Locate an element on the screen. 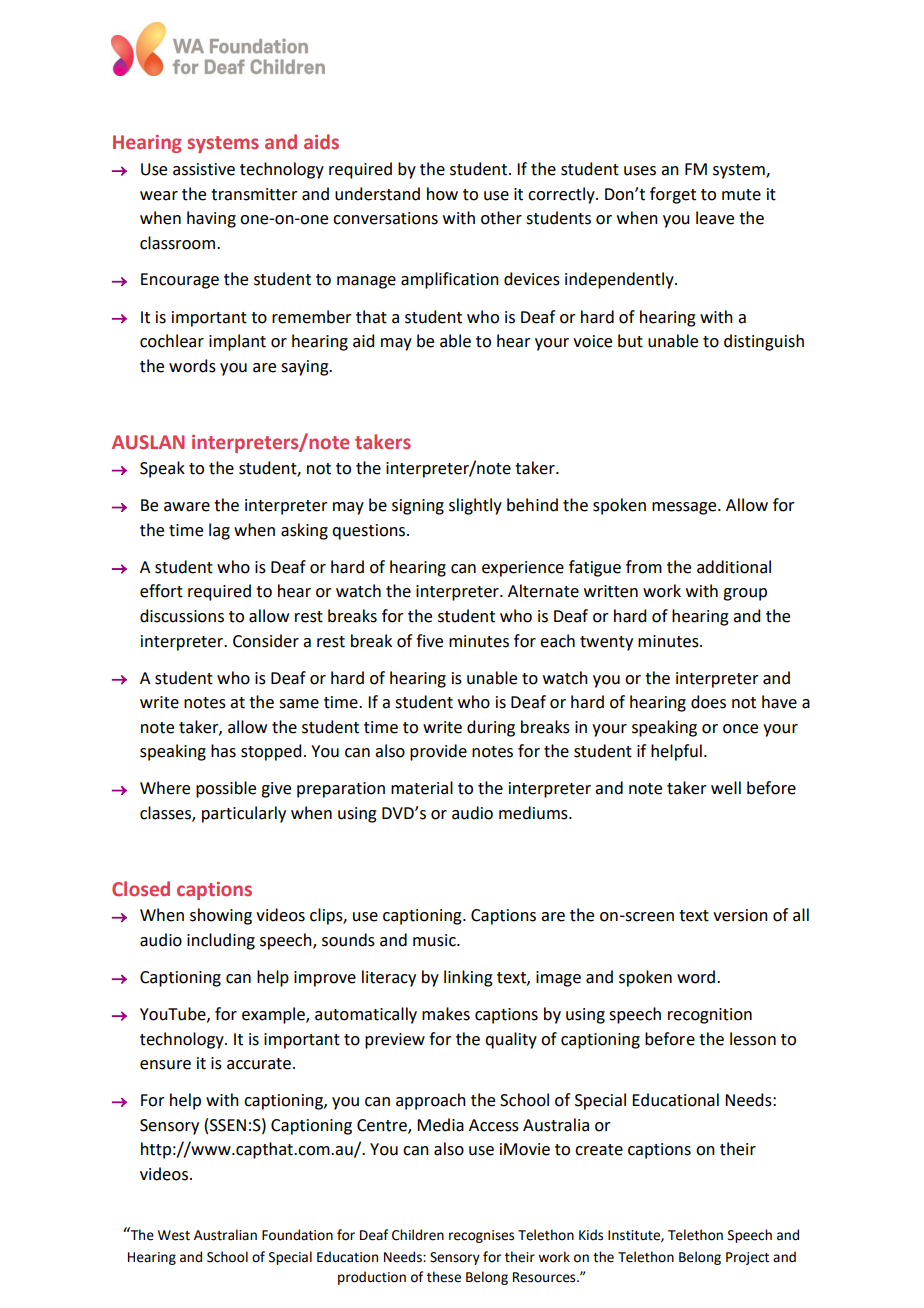  version is located at coordinates (740, 915).
